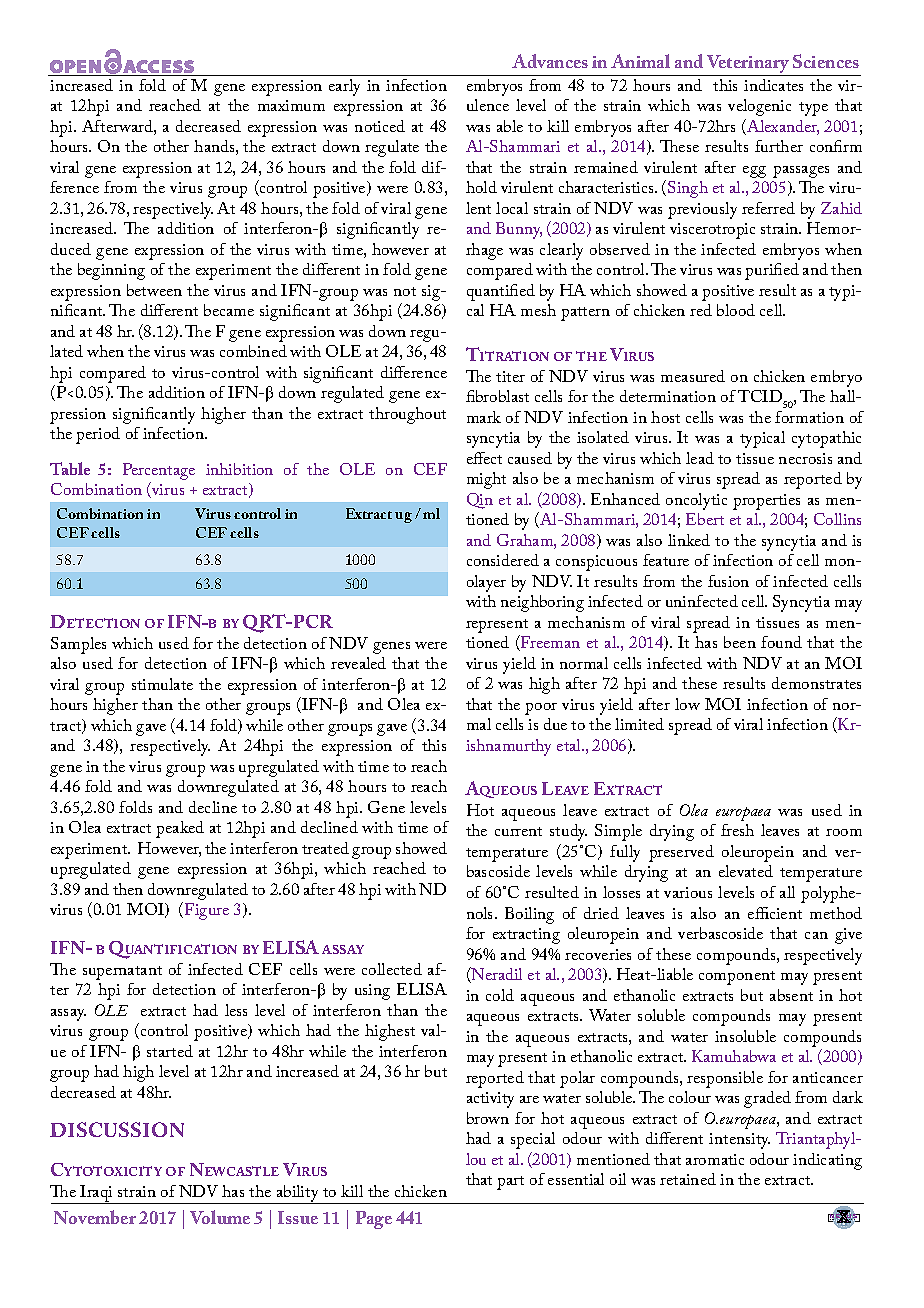 The width and height of the page is (924, 1308). Describe the element at coordinates (380, 126) in the page. I see `noticed` at that location.
